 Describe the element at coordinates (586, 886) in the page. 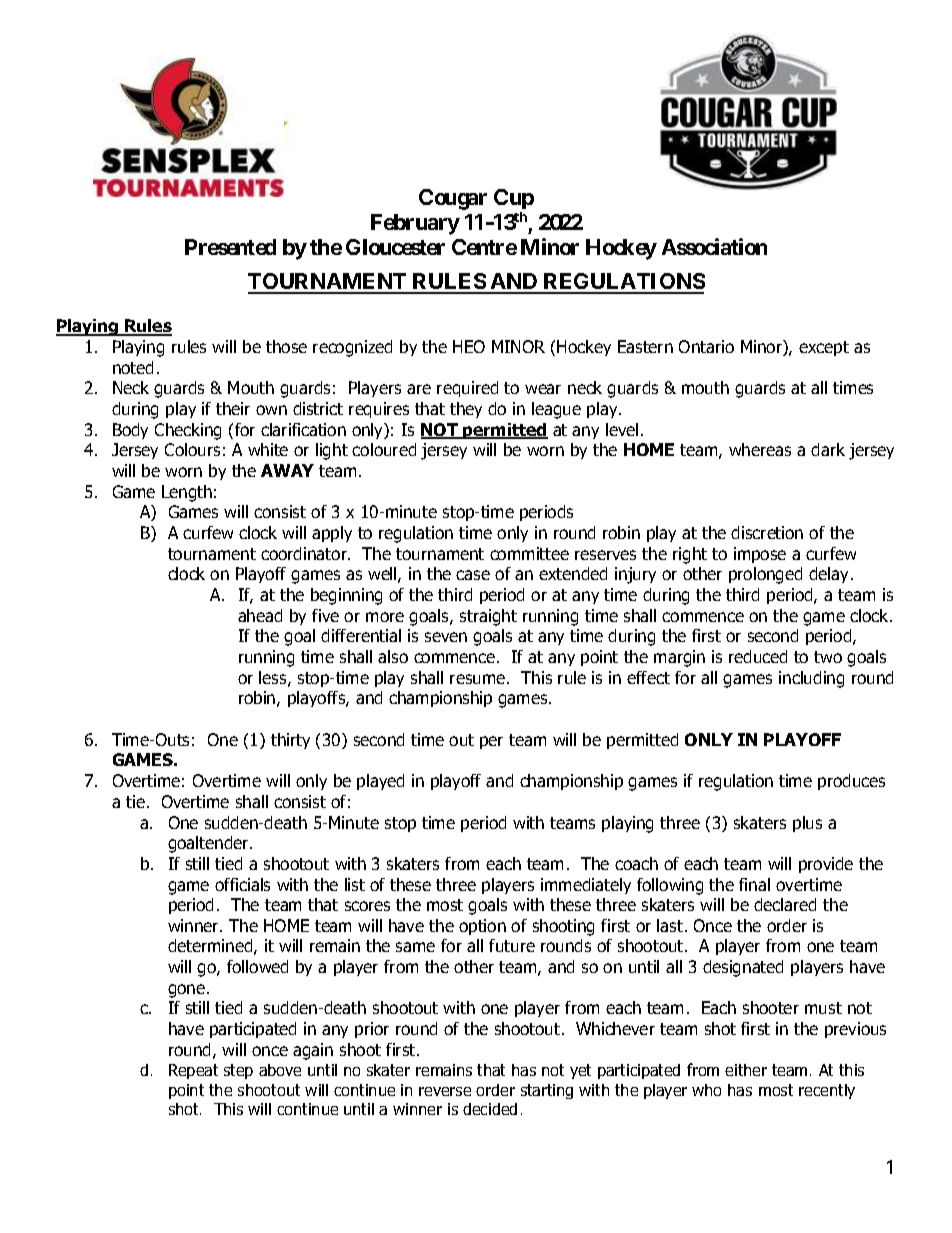

I see `immediately` at that location.
